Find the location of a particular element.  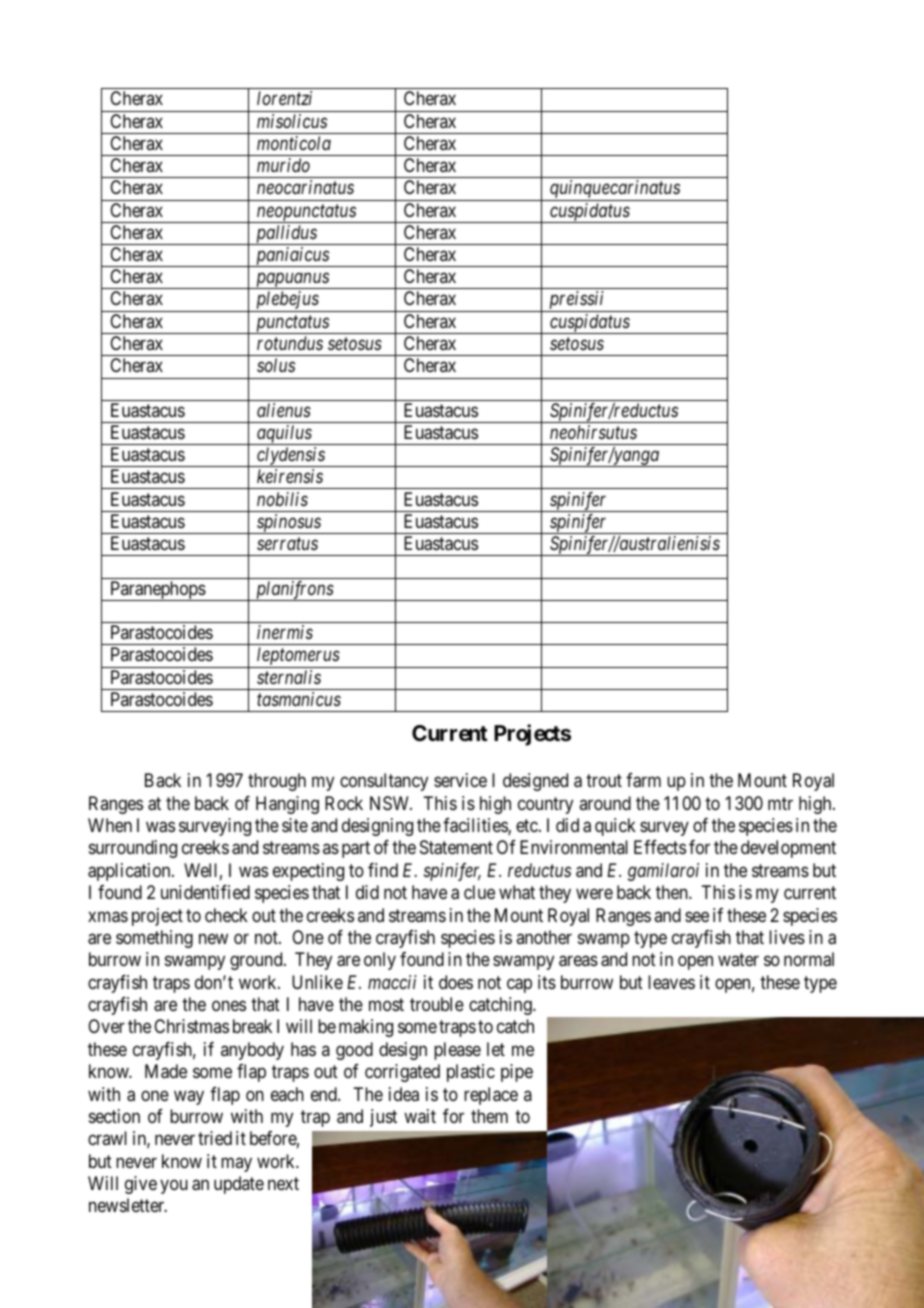

service is located at coordinates (460, 780).
